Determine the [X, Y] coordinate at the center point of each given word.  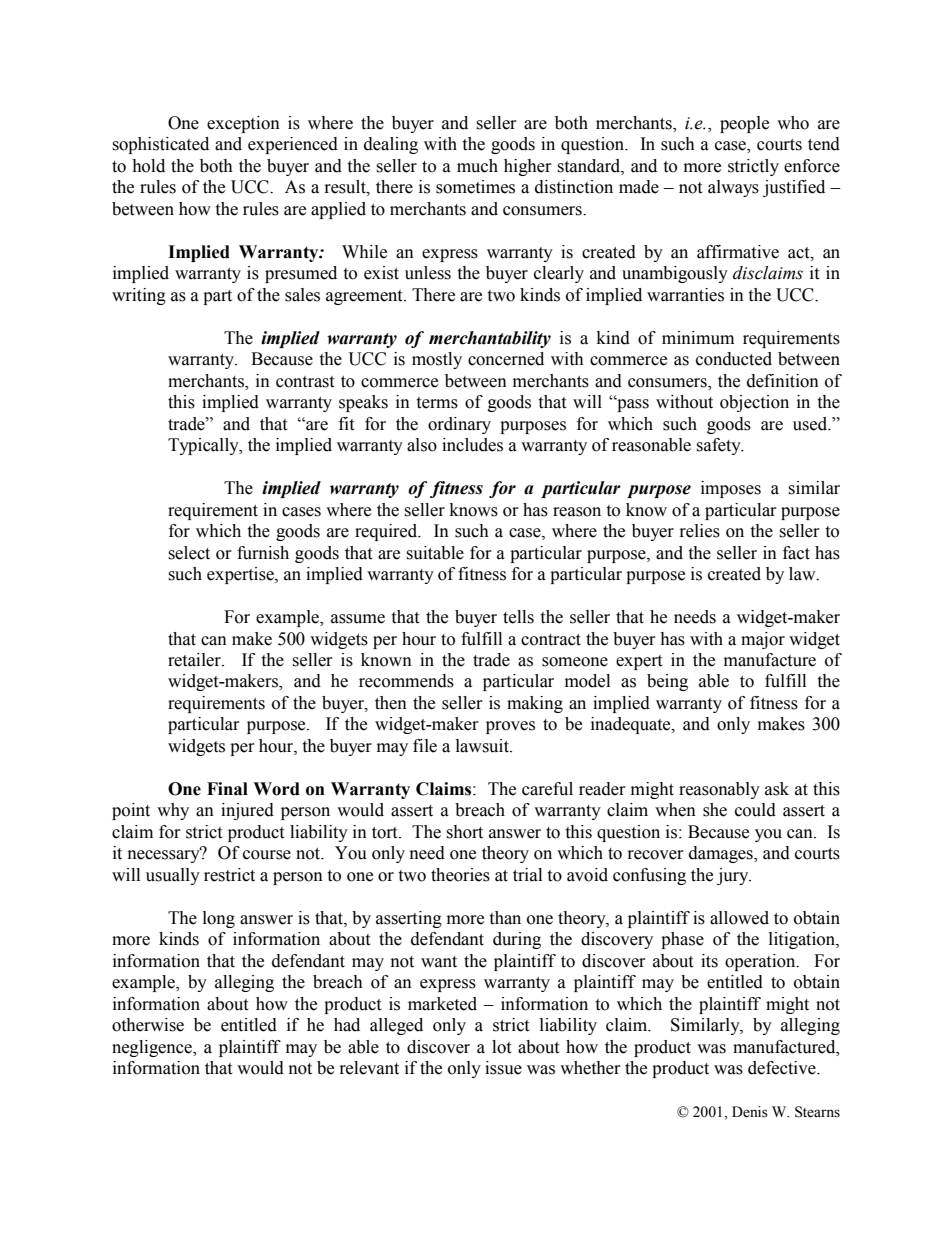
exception [243, 124]
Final [227, 789]
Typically [204, 446]
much [477, 166]
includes [472, 445]
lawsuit [483, 746]
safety [719, 446]
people [744, 124]
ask [777, 789]
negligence [153, 1048]
